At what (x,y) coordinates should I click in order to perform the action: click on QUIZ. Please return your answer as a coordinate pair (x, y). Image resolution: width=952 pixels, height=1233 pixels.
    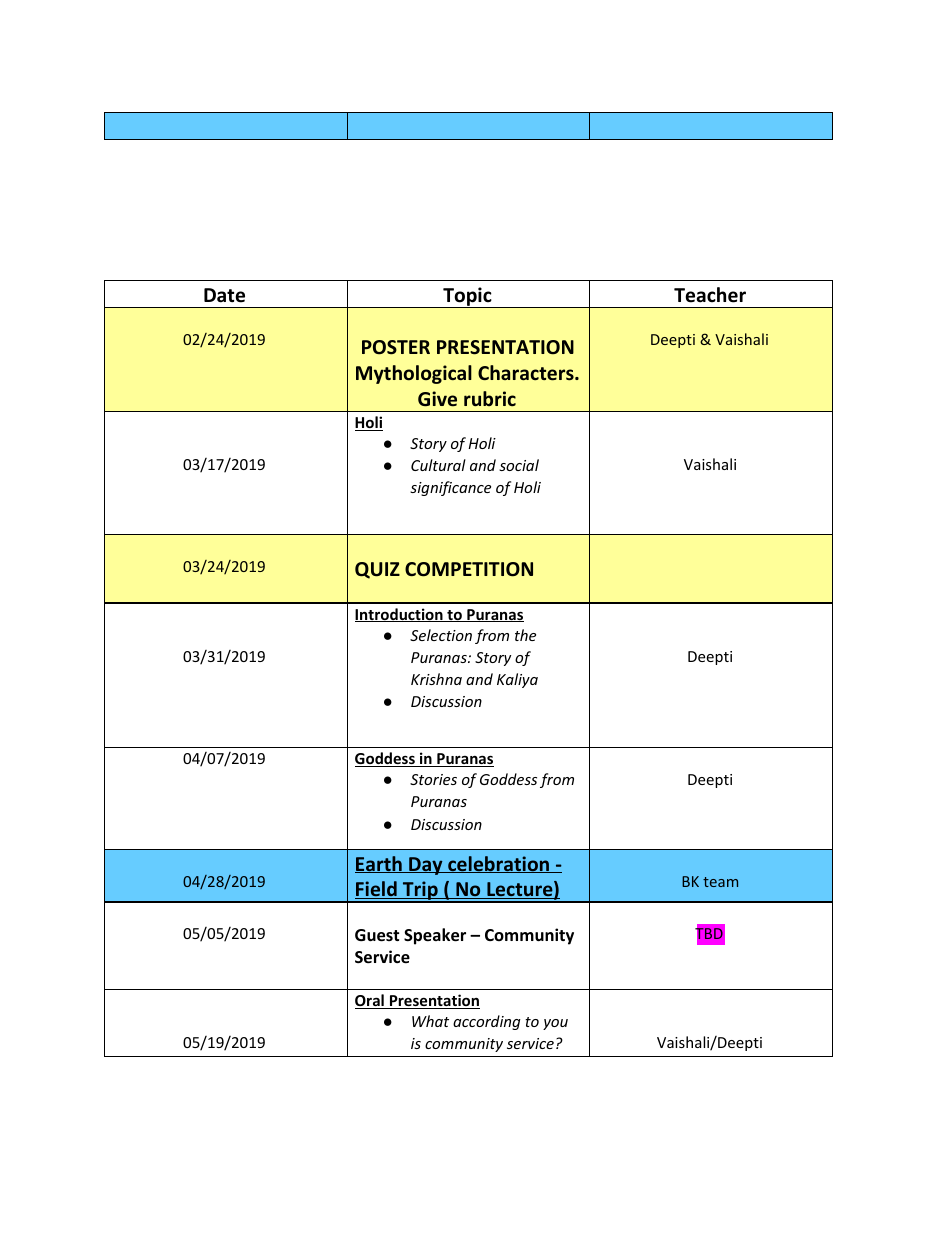
    Looking at the image, I should click on (377, 570).
